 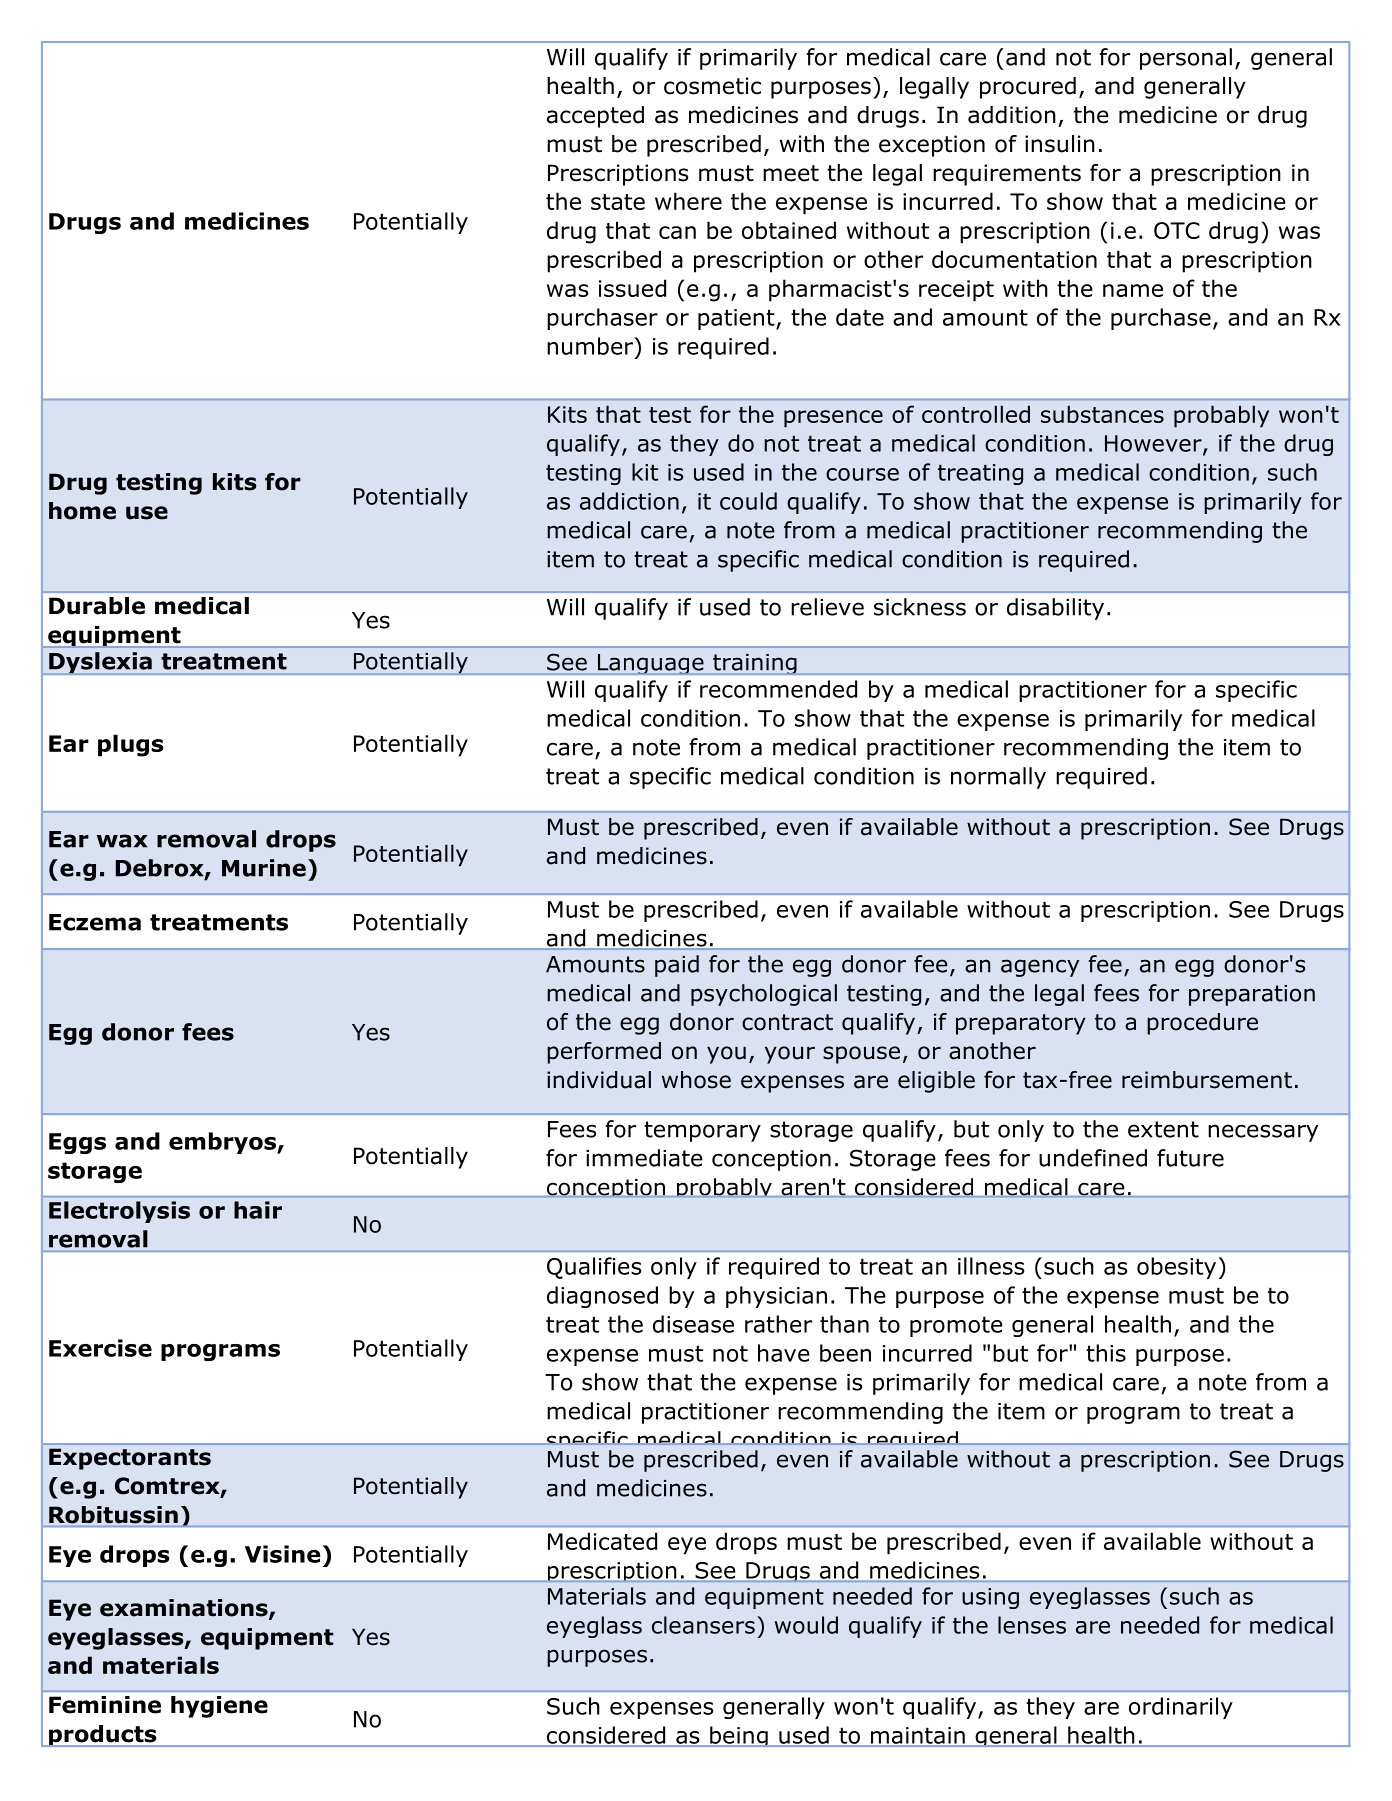 What do you see at coordinates (258, 1210) in the screenshot?
I see `hair` at bounding box center [258, 1210].
